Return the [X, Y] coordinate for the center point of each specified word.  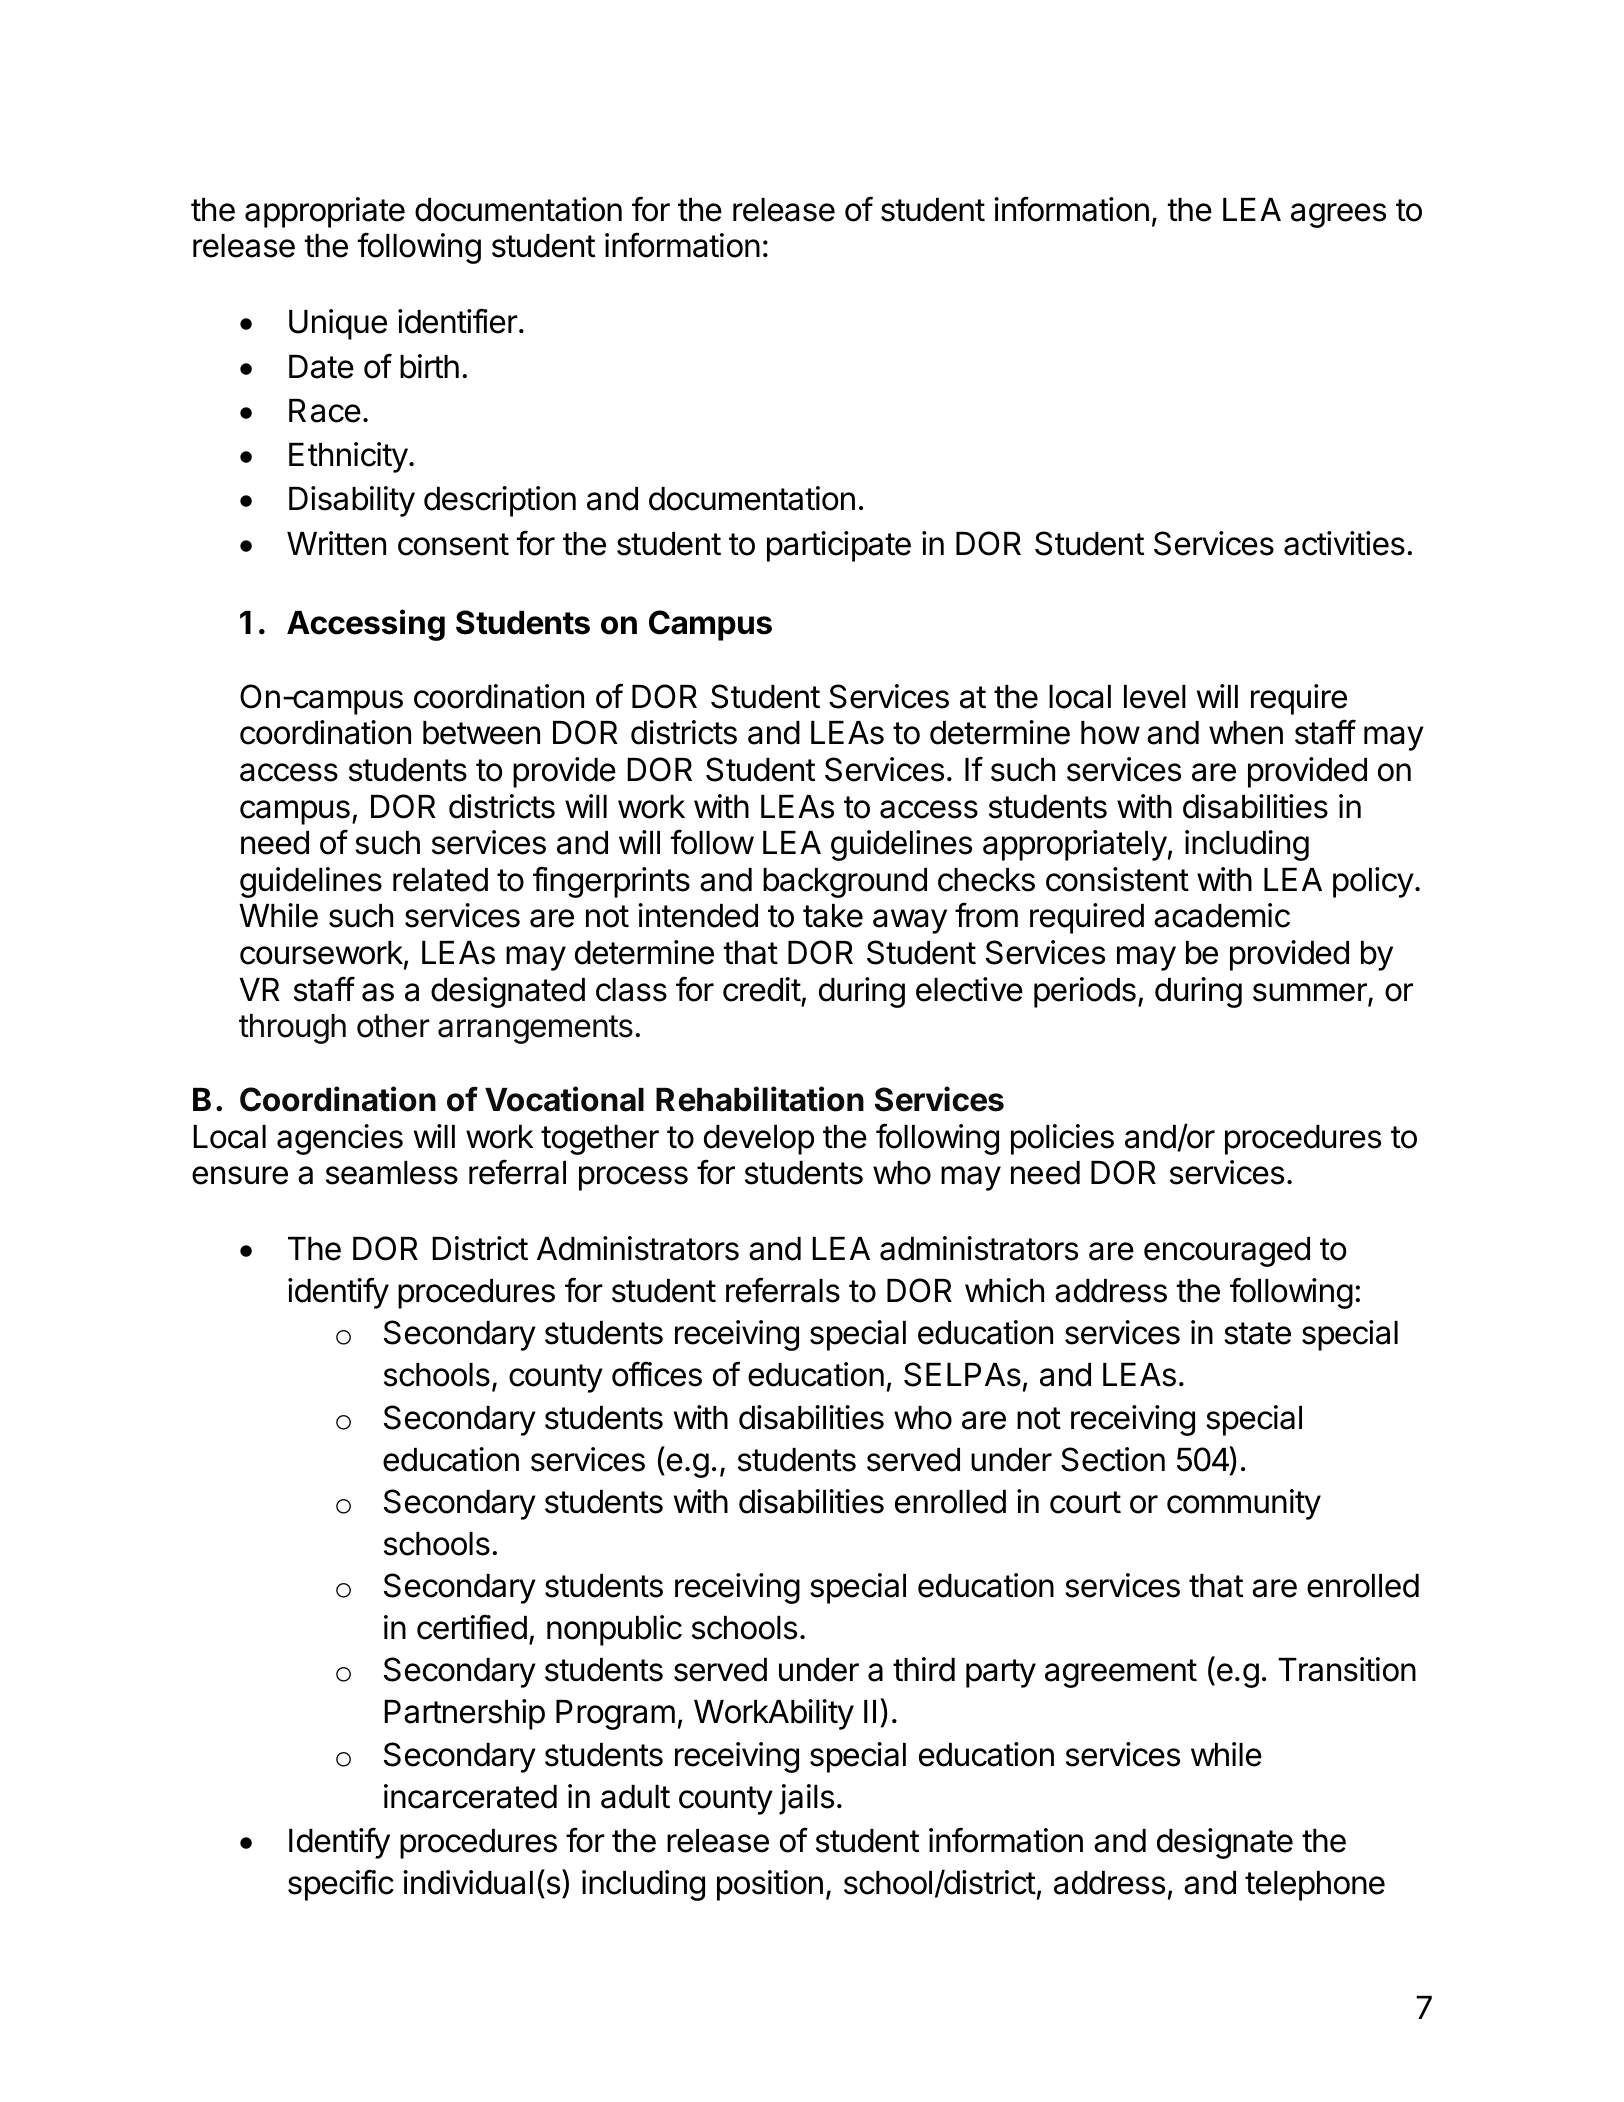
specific [341, 1885]
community [1244, 1504]
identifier [458, 321]
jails [806, 1799]
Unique [338, 324]
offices [657, 1374]
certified [472, 1627]
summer [1311, 993]
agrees [1338, 215]
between [481, 733]
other [393, 1026]
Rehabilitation [760, 1099]
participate [839, 546]
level [1155, 697]
